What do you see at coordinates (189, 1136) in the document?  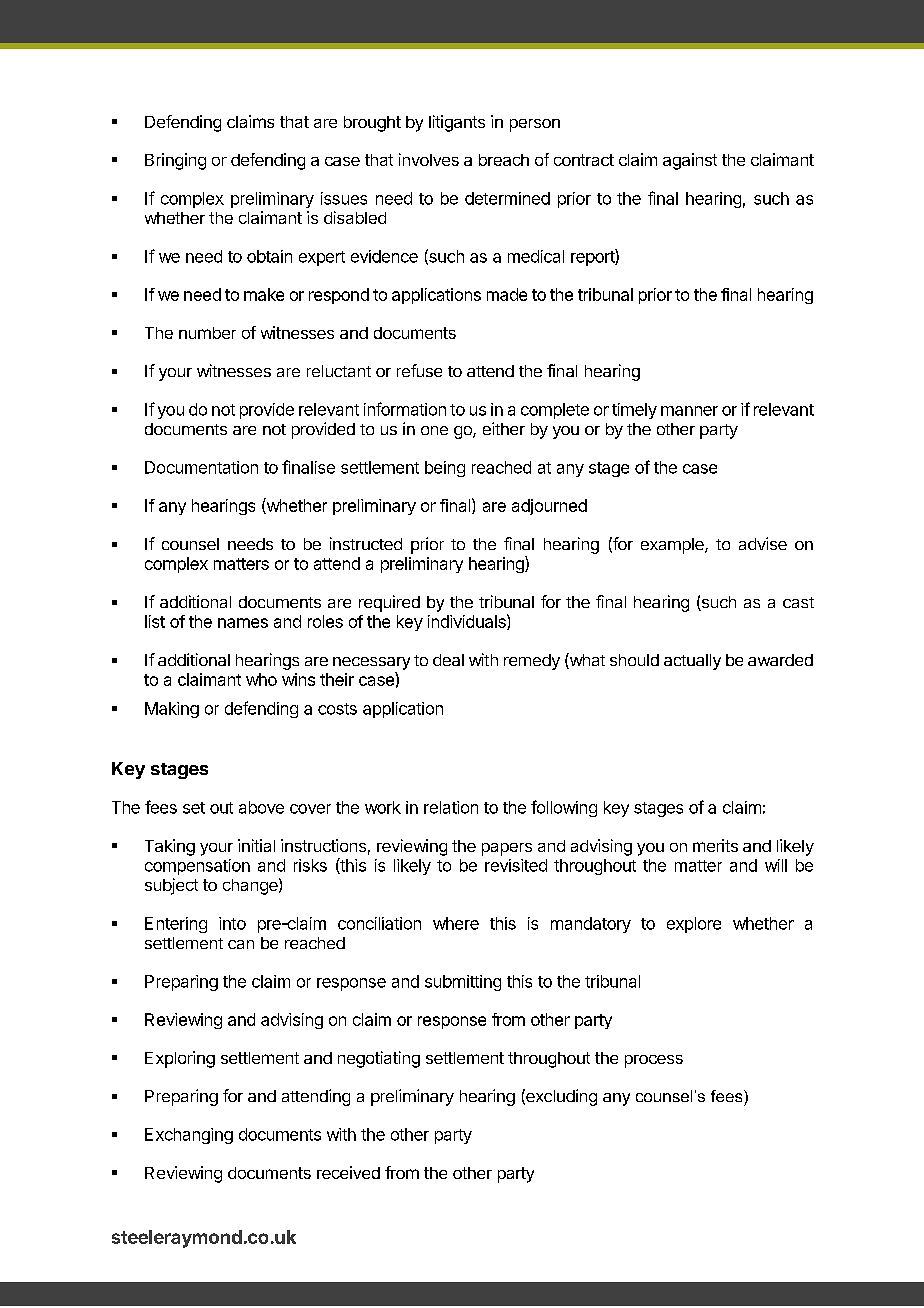 I see `Exchanging` at bounding box center [189, 1136].
